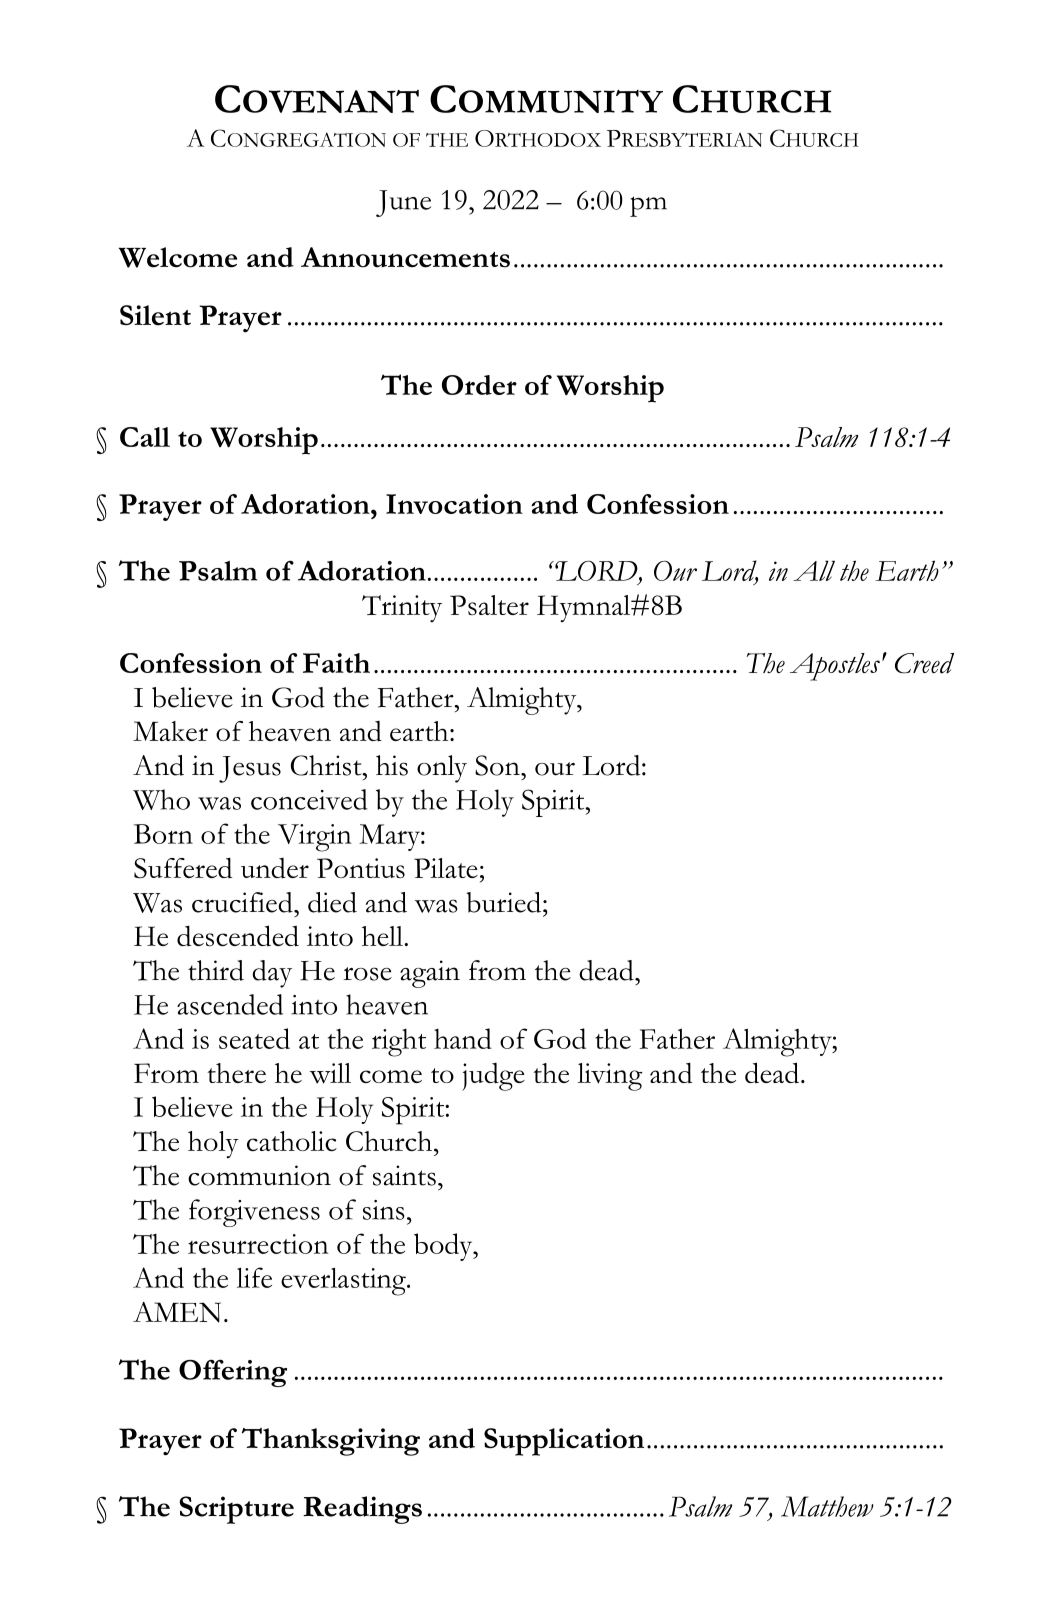  What do you see at coordinates (237, 1510) in the screenshot?
I see `Scripture` at bounding box center [237, 1510].
